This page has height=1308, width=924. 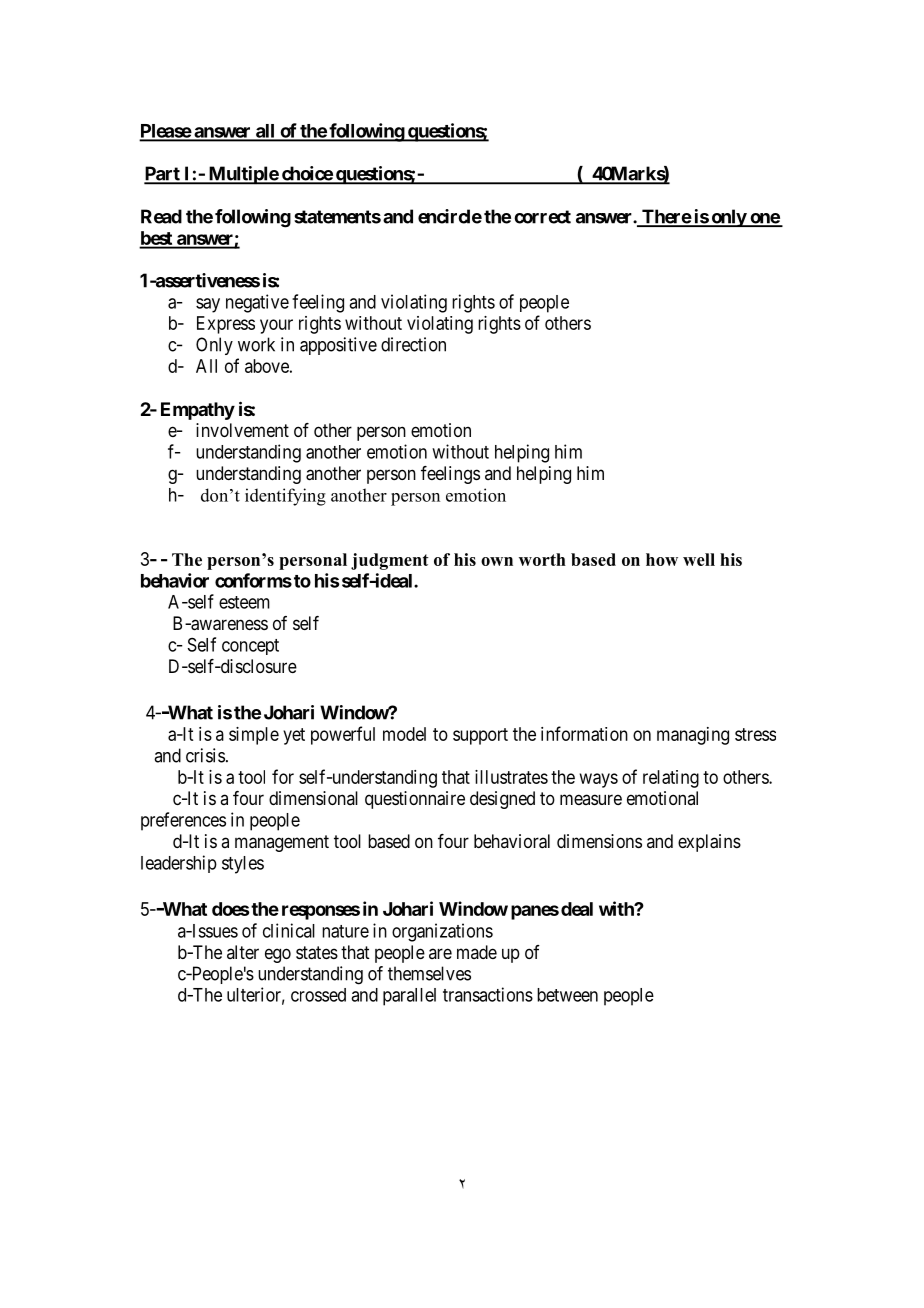 I want to click on correct, so click(x=542, y=217).
